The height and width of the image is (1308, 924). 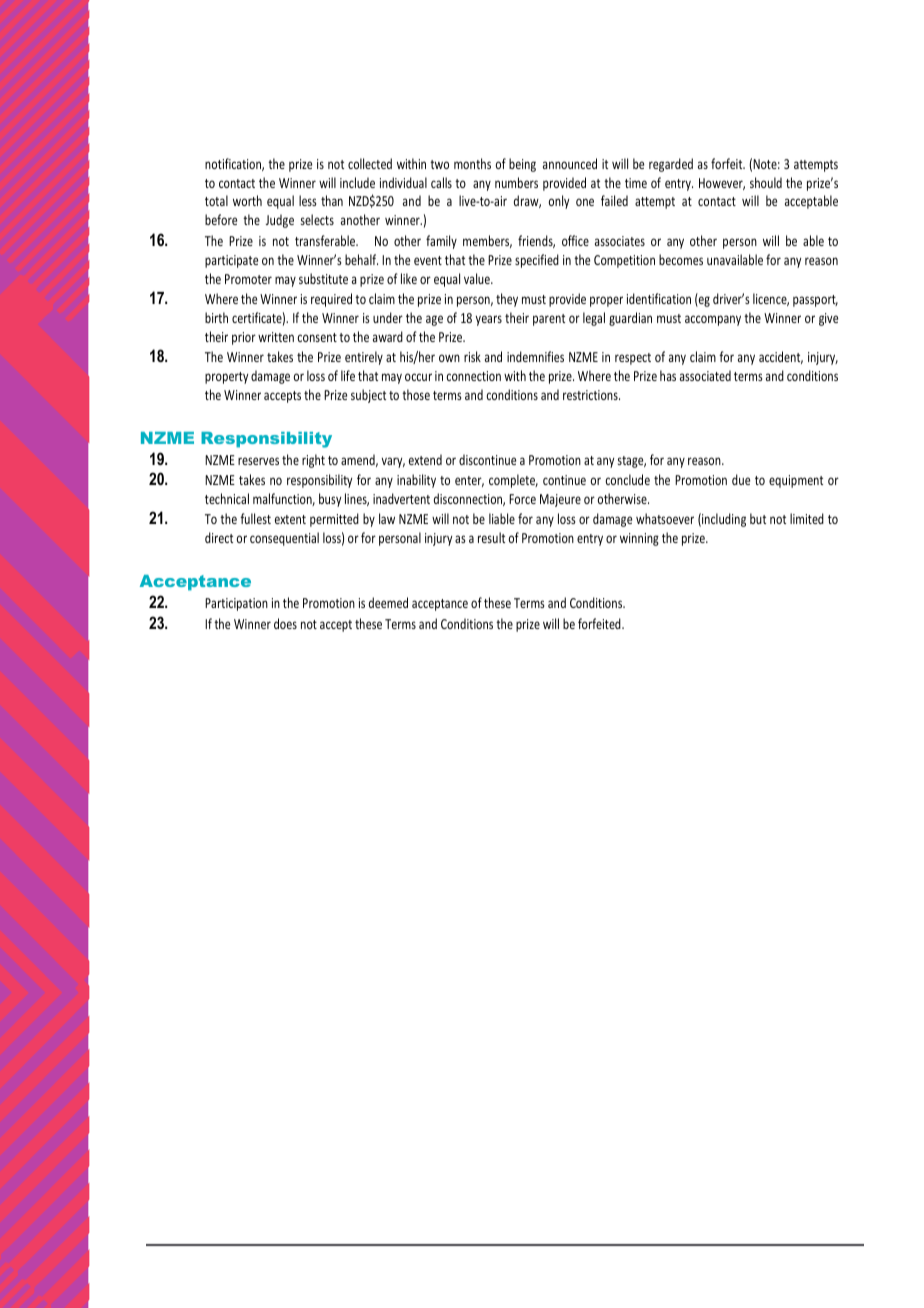 I want to click on does, so click(x=285, y=623).
